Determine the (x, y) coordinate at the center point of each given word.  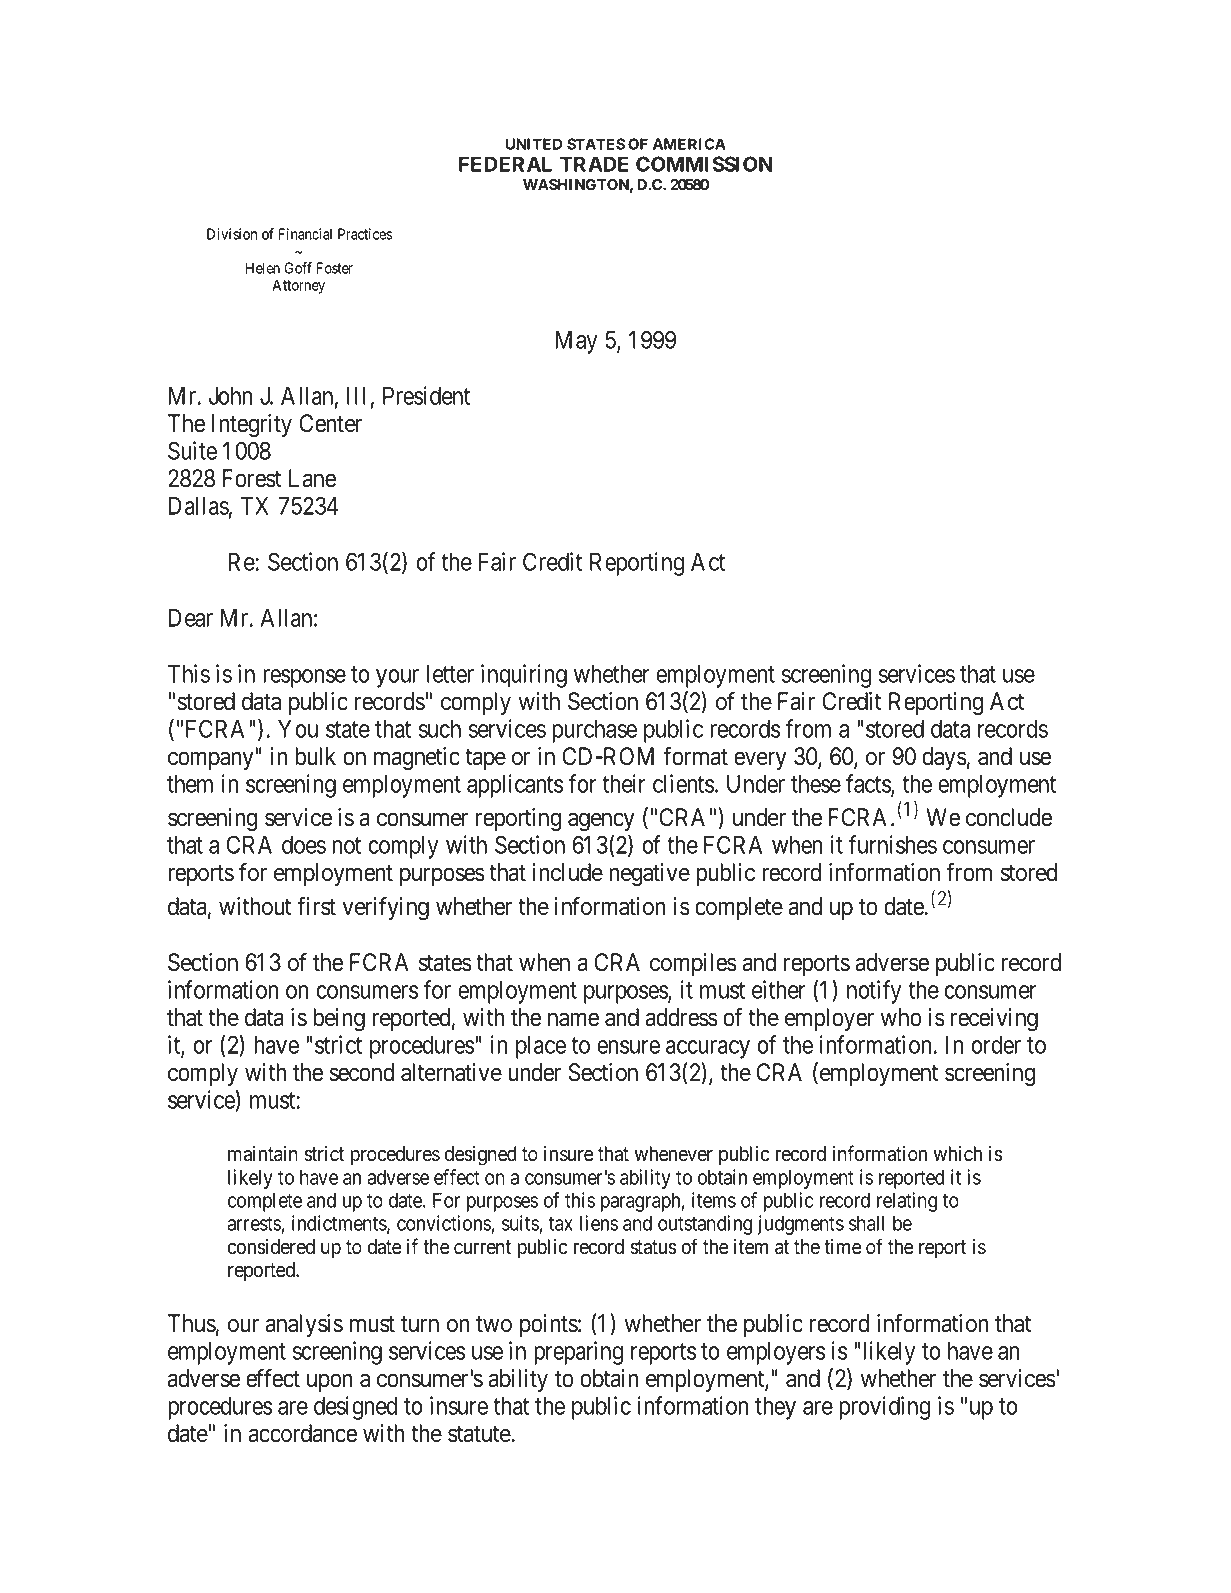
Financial (305, 234)
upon (329, 1383)
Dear (191, 618)
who (901, 1017)
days (944, 758)
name (573, 1020)
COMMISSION (704, 164)
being (339, 1020)
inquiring (524, 676)
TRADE (594, 164)
